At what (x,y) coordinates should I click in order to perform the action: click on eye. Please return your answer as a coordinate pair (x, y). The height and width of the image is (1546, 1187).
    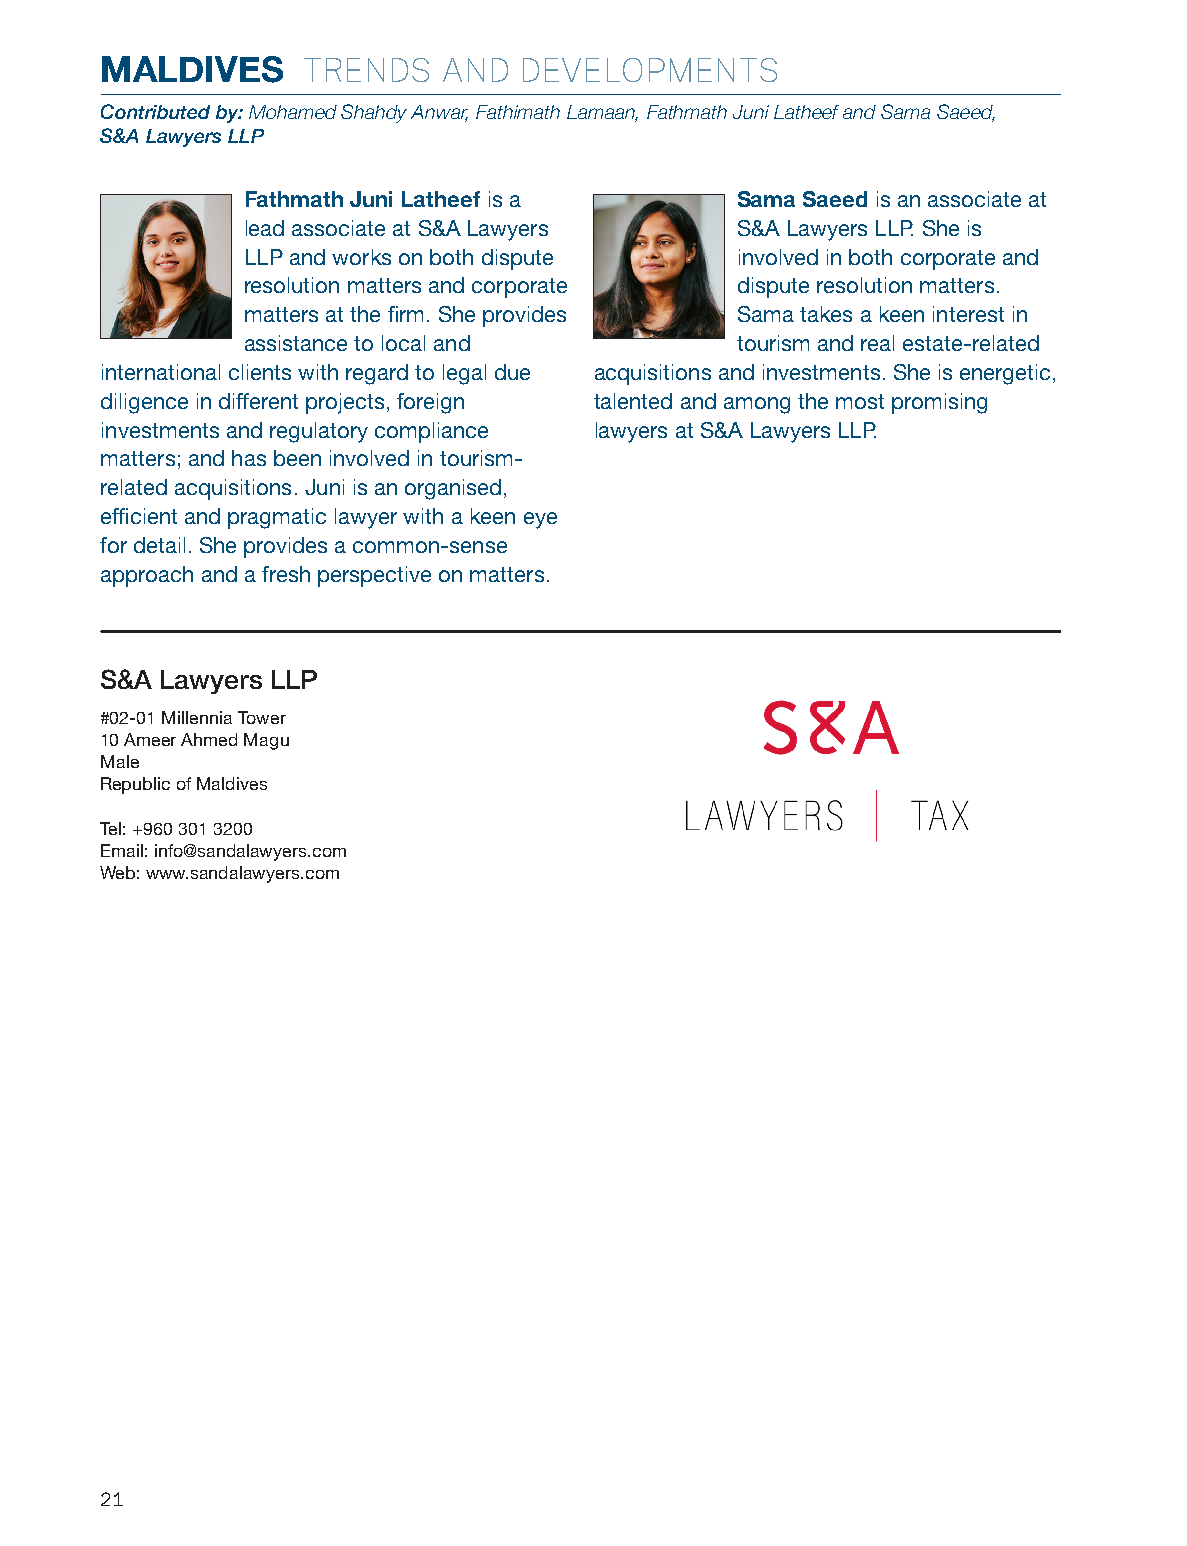
    Looking at the image, I should click on (540, 520).
